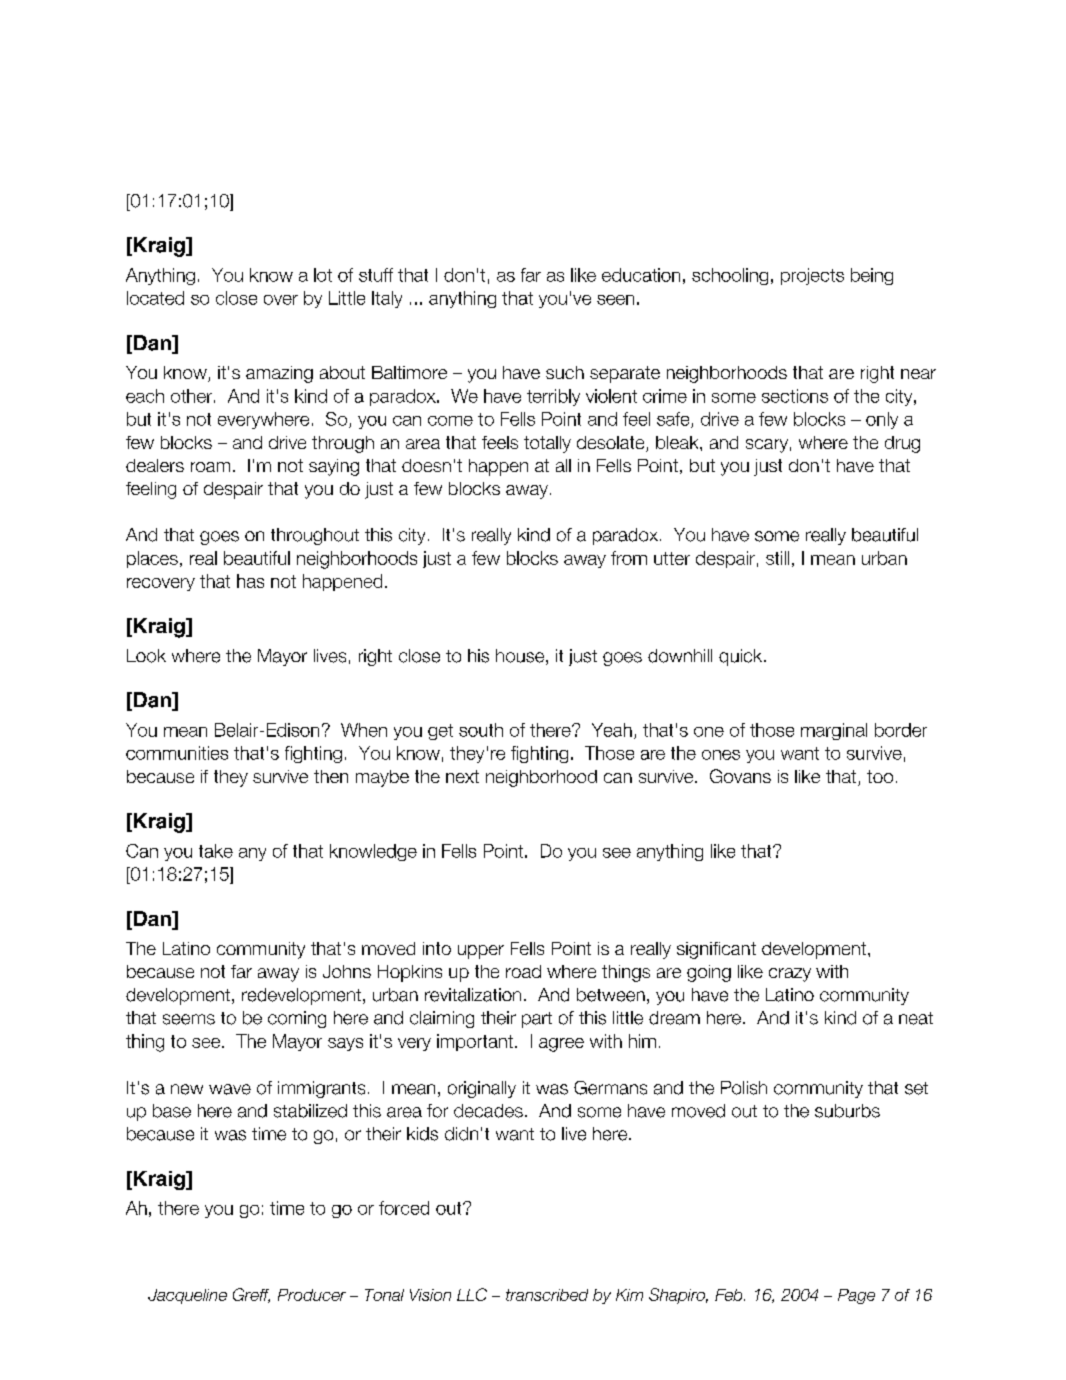 This document has width=1066, height=1380. Describe the element at coordinates (629, 558) in the document. I see `from` at that location.
